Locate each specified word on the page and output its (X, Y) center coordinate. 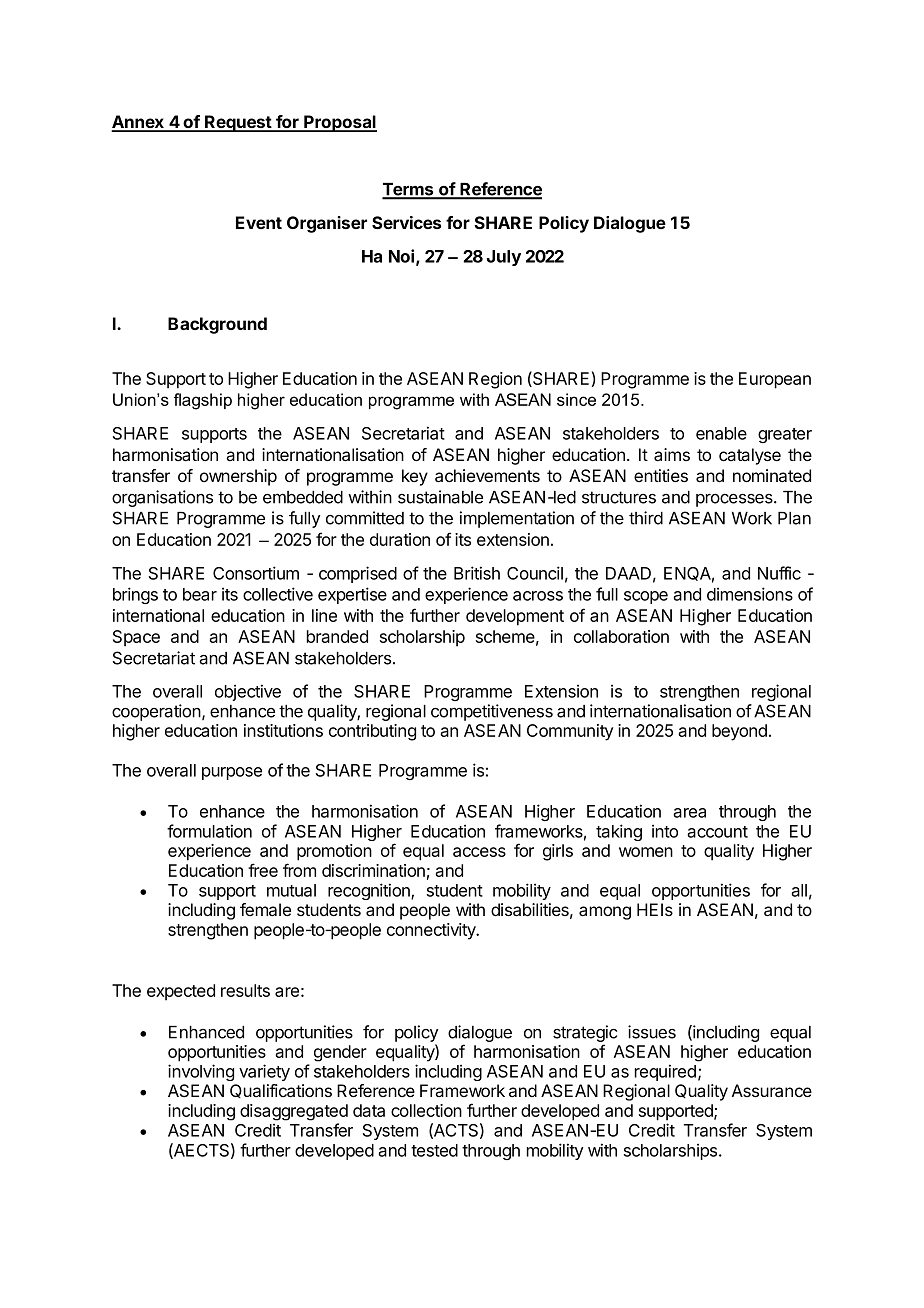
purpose (232, 773)
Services (406, 222)
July (504, 258)
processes (735, 500)
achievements (487, 476)
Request (238, 123)
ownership (238, 477)
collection (426, 1110)
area (689, 813)
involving (201, 1072)
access (479, 852)
